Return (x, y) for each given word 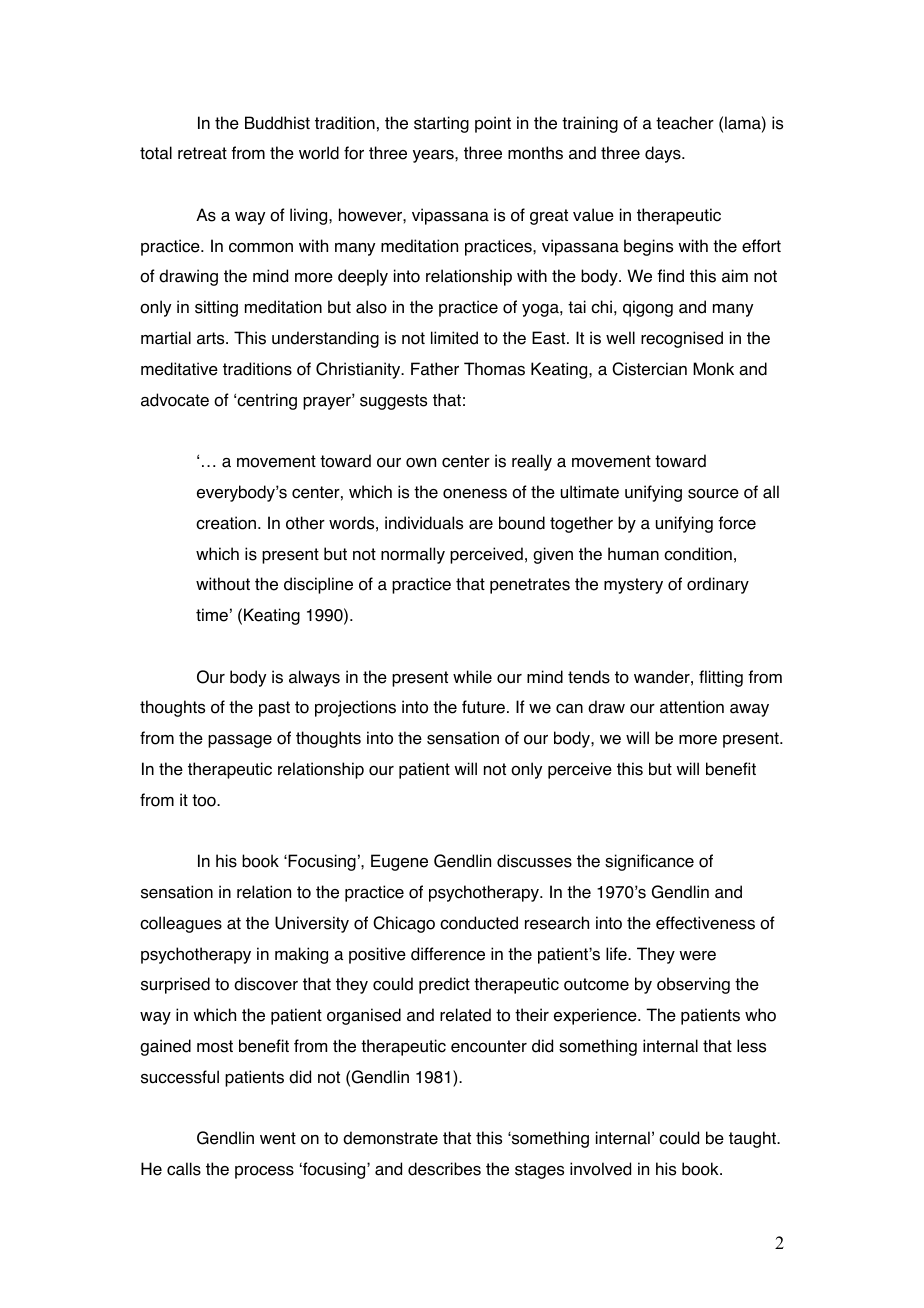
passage (240, 741)
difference (448, 954)
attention (692, 707)
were (697, 956)
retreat (202, 153)
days (664, 154)
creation (226, 523)
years (434, 156)
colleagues (181, 924)
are (481, 525)
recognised (682, 339)
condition (698, 554)
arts (212, 338)
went (278, 1138)
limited (454, 338)
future (483, 707)
